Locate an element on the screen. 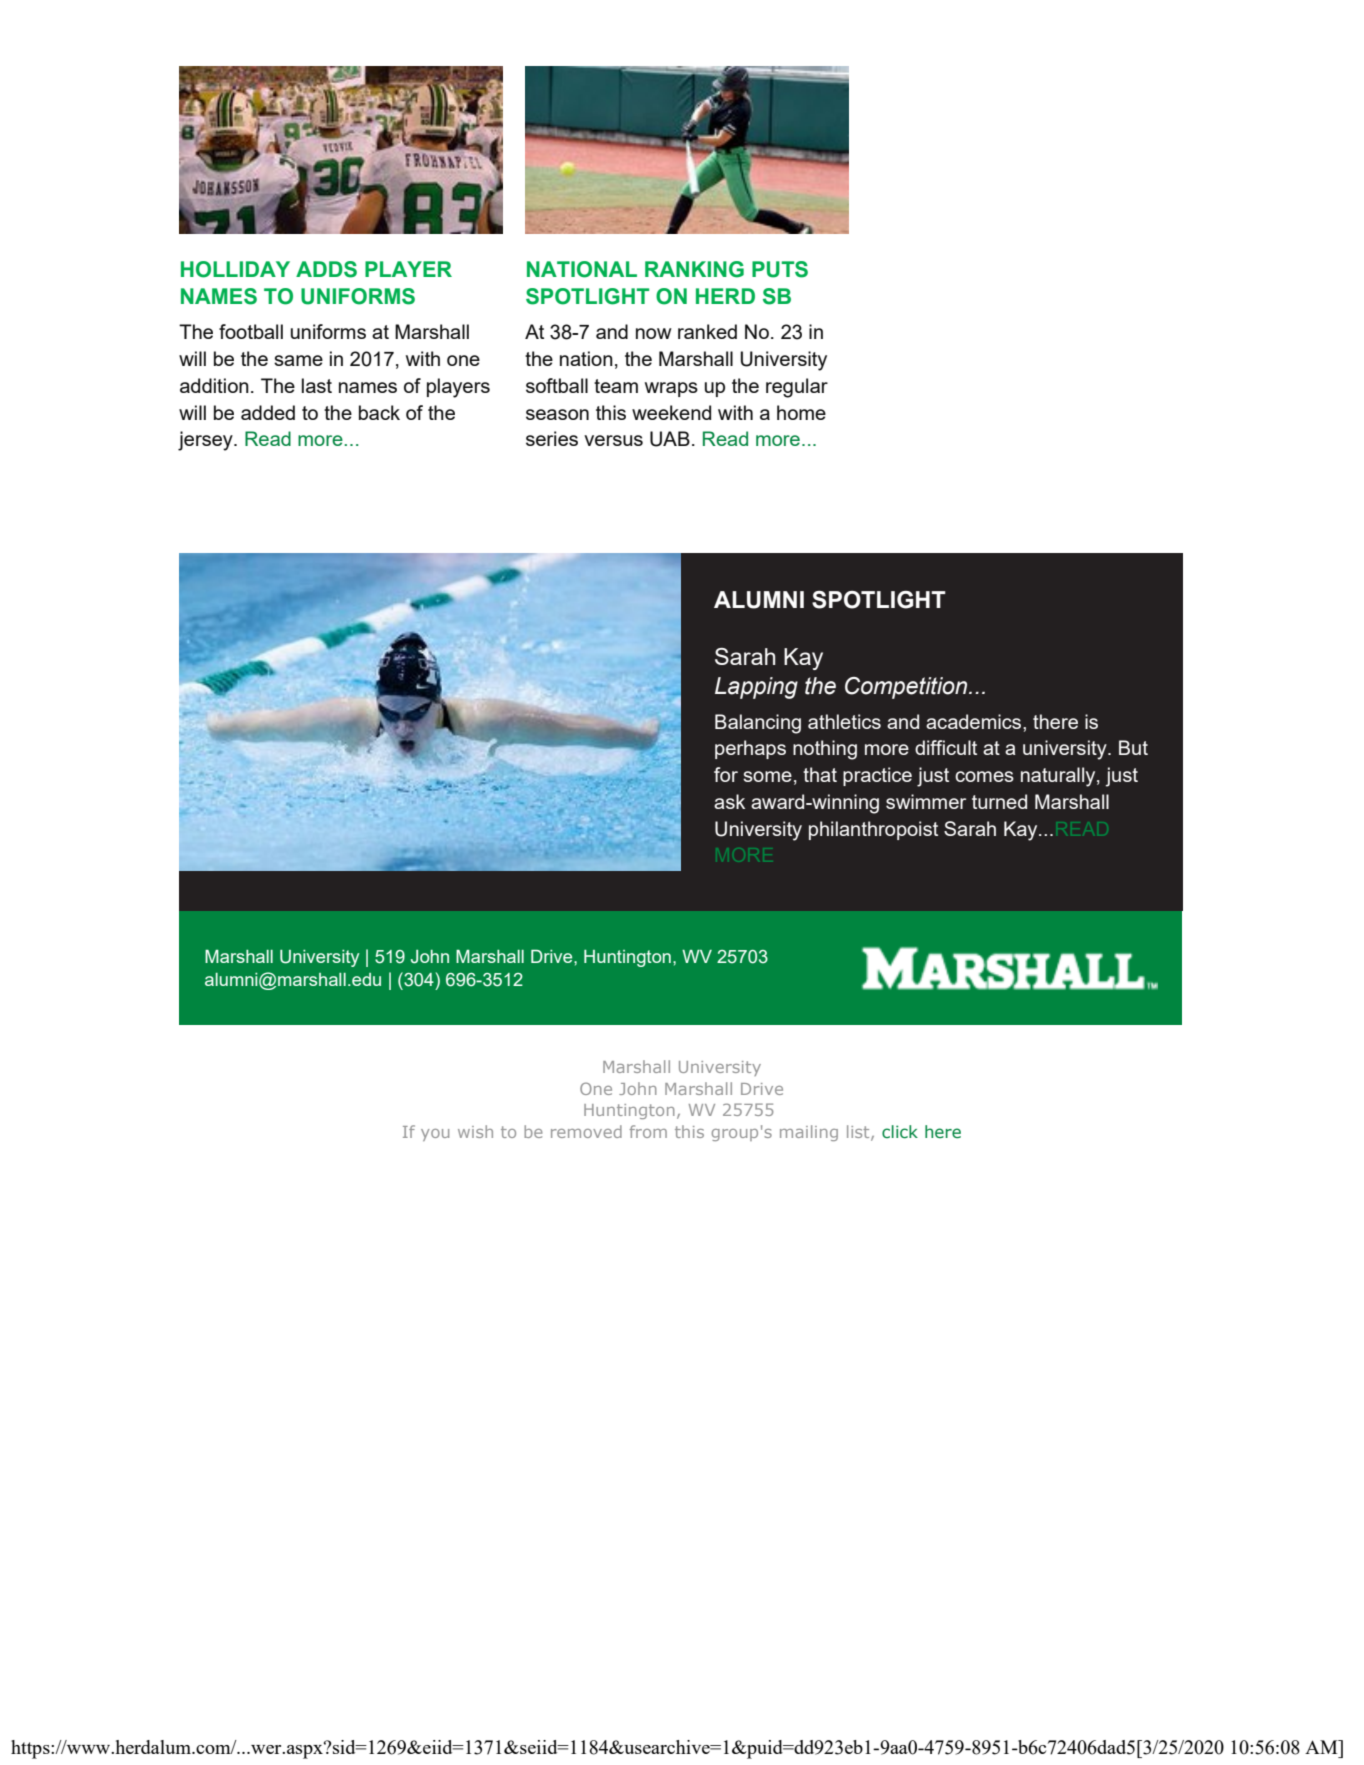  RANKING is located at coordinates (694, 269).
